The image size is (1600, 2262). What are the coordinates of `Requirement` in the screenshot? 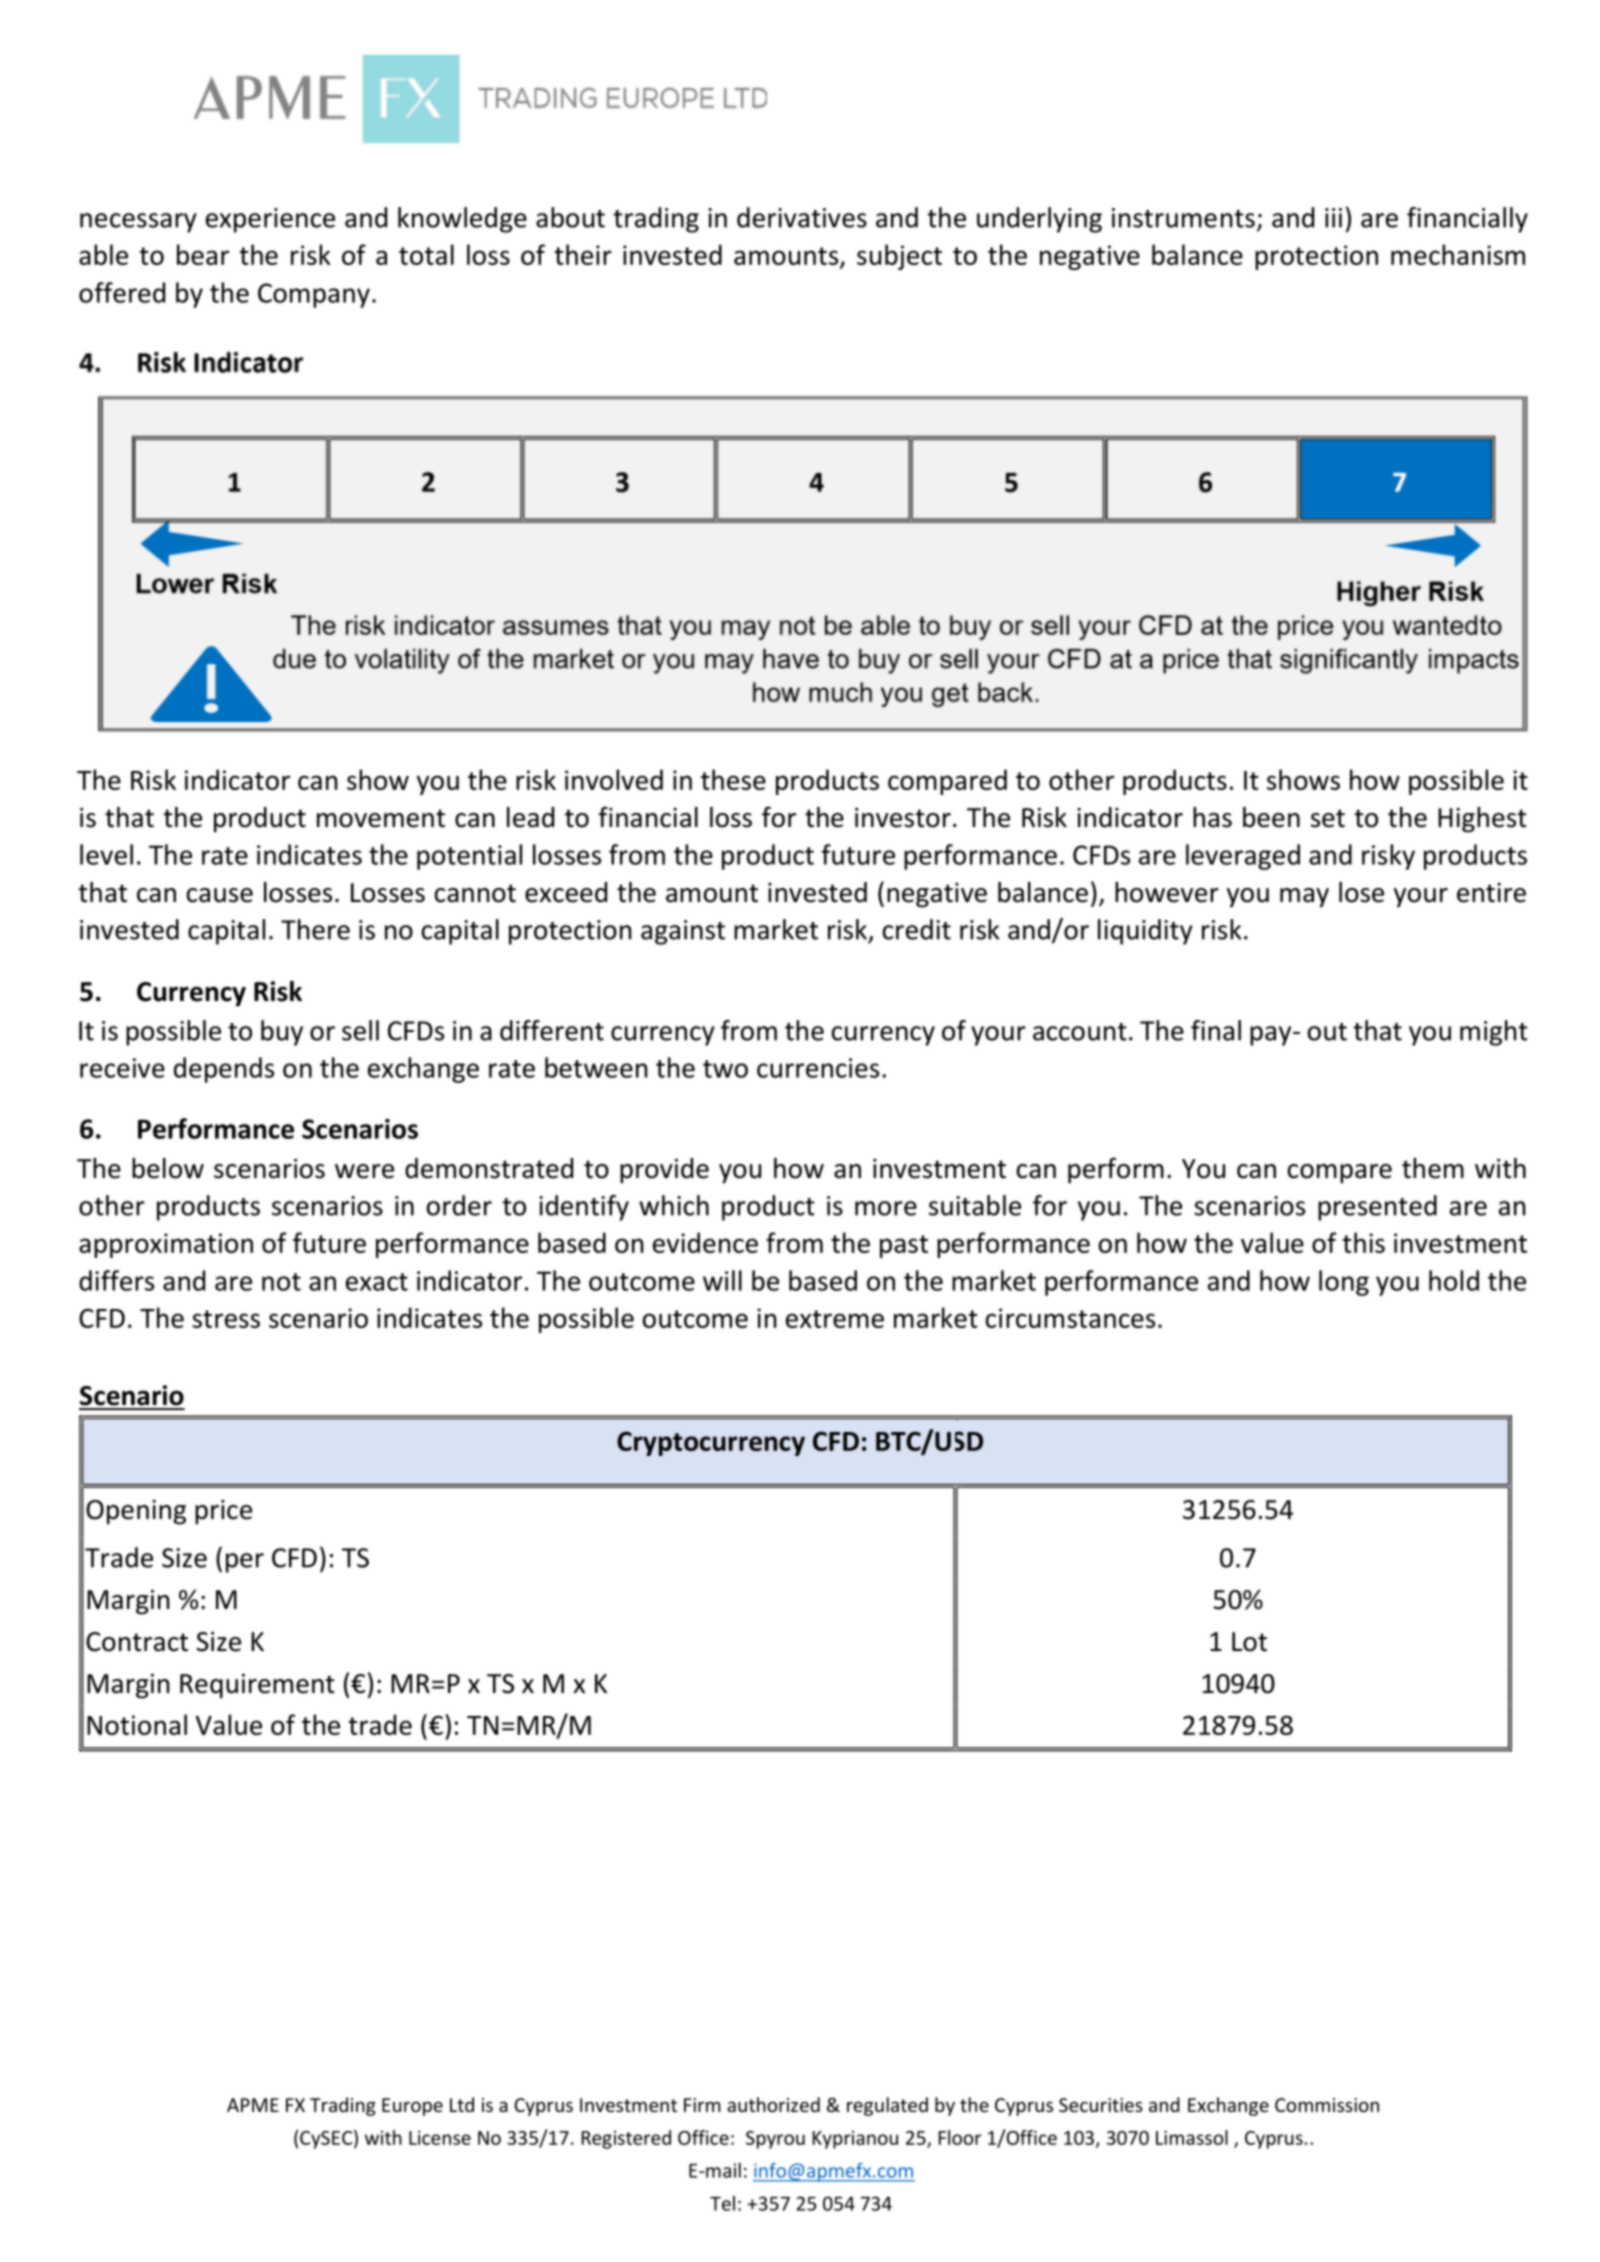 It's located at (257, 1686).
